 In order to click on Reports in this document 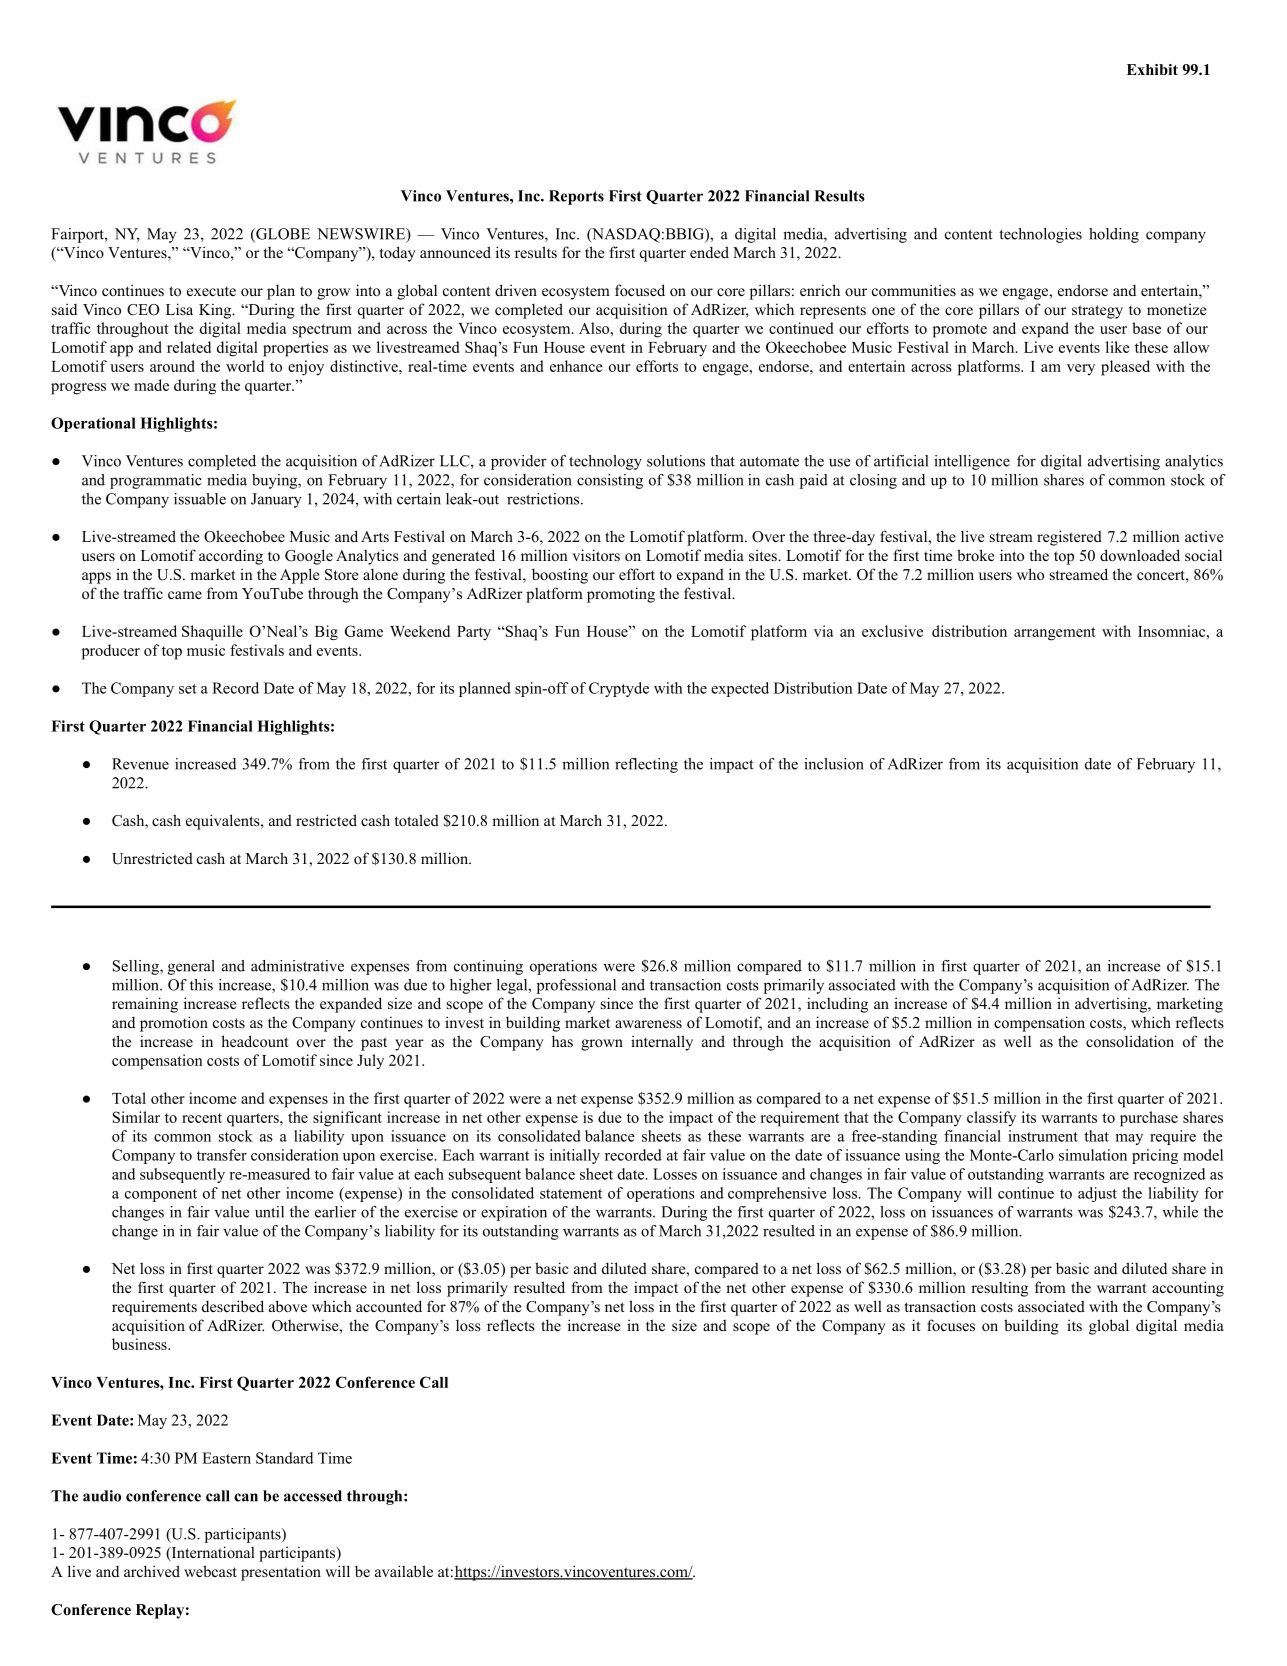, I will do `click(576, 197)`.
